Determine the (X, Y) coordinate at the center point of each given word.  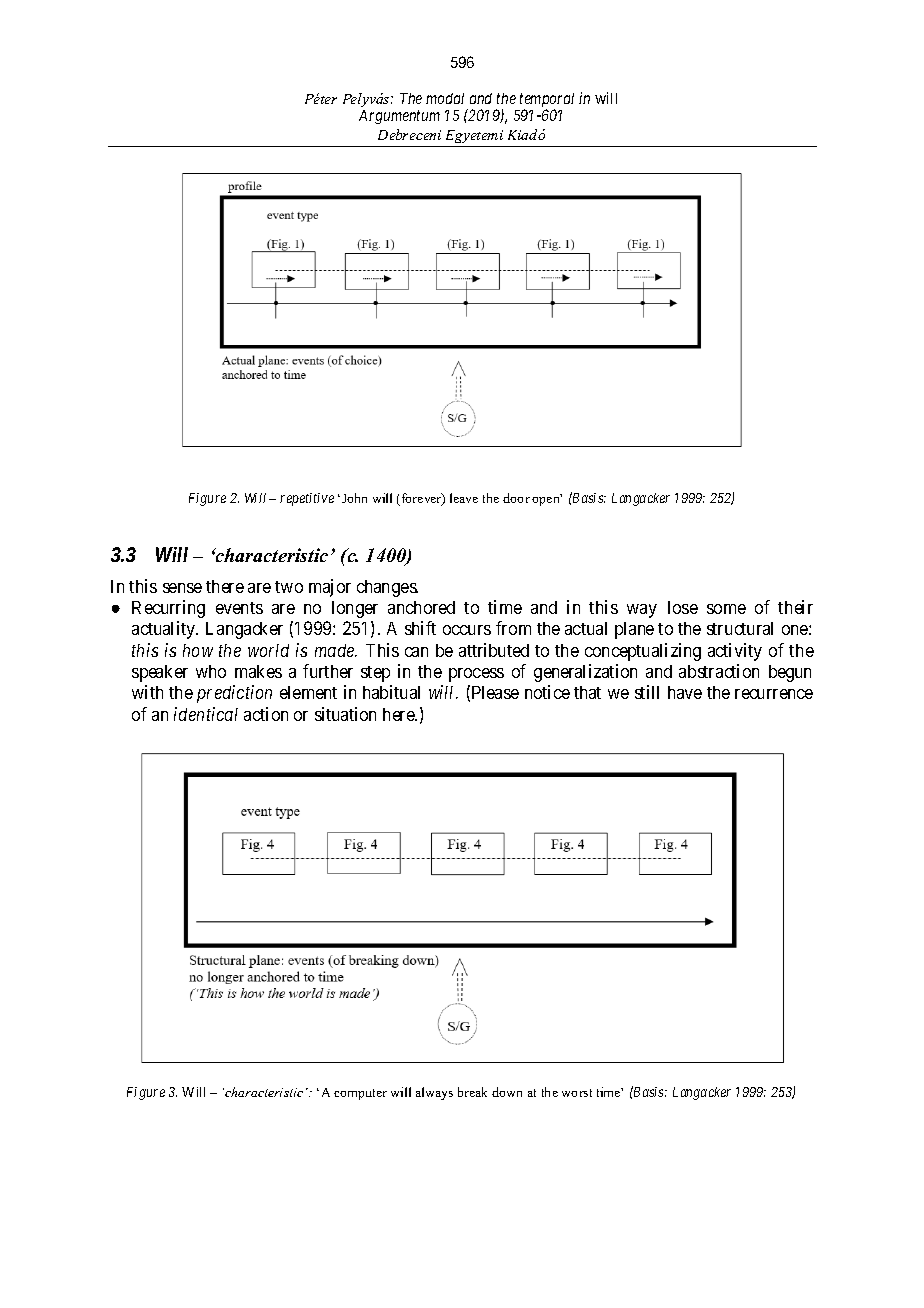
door (516, 498)
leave (464, 498)
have (685, 692)
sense (182, 588)
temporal (547, 101)
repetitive (307, 499)
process (476, 675)
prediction (234, 694)
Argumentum (399, 117)
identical (206, 714)
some (726, 609)
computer (360, 1094)
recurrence (774, 694)
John (354, 498)
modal (445, 98)
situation (345, 714)
